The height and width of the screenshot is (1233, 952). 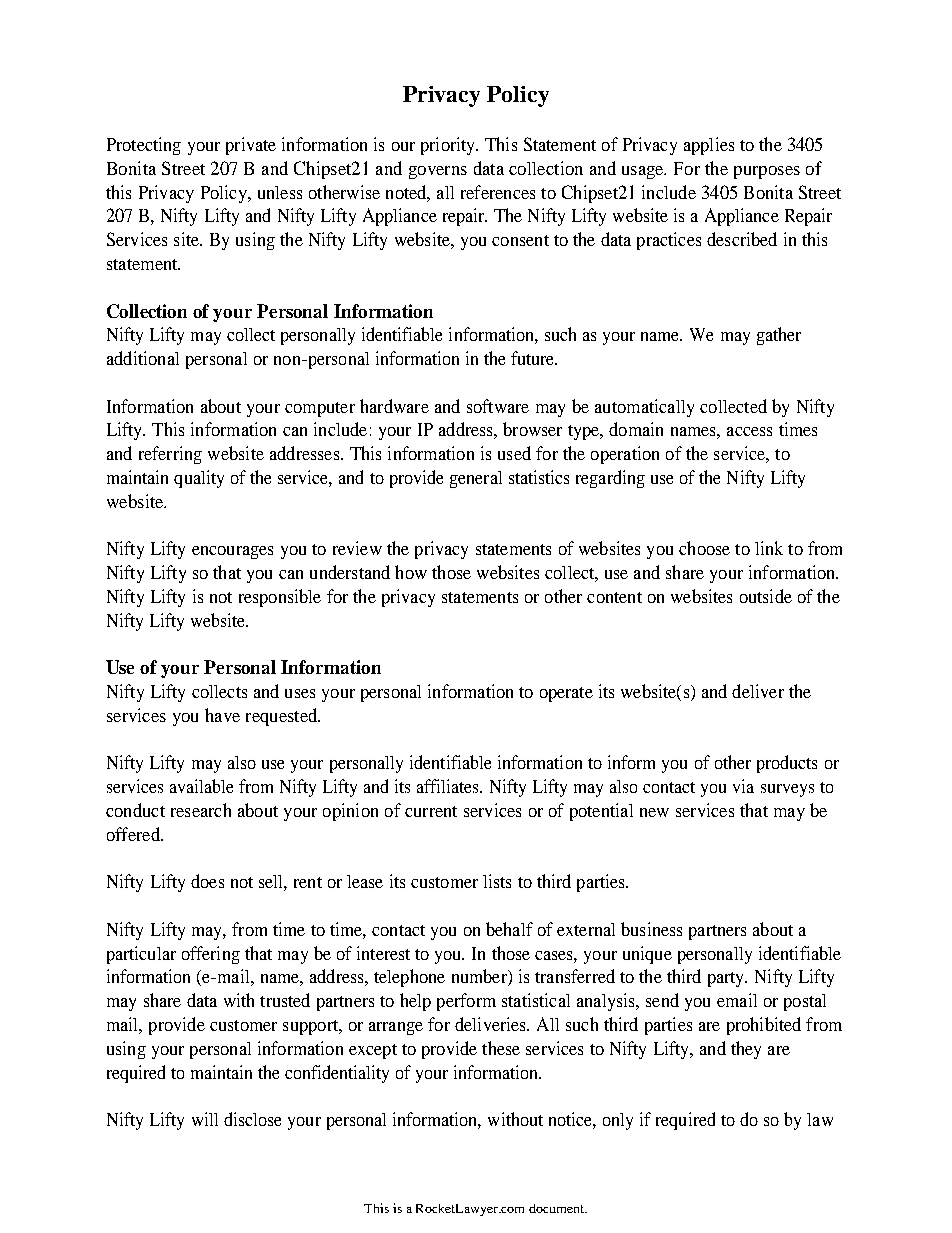 What do you see at coordinates (704, 548) in the screenshot?
I see `choose` at bounding box center [704, 548].
